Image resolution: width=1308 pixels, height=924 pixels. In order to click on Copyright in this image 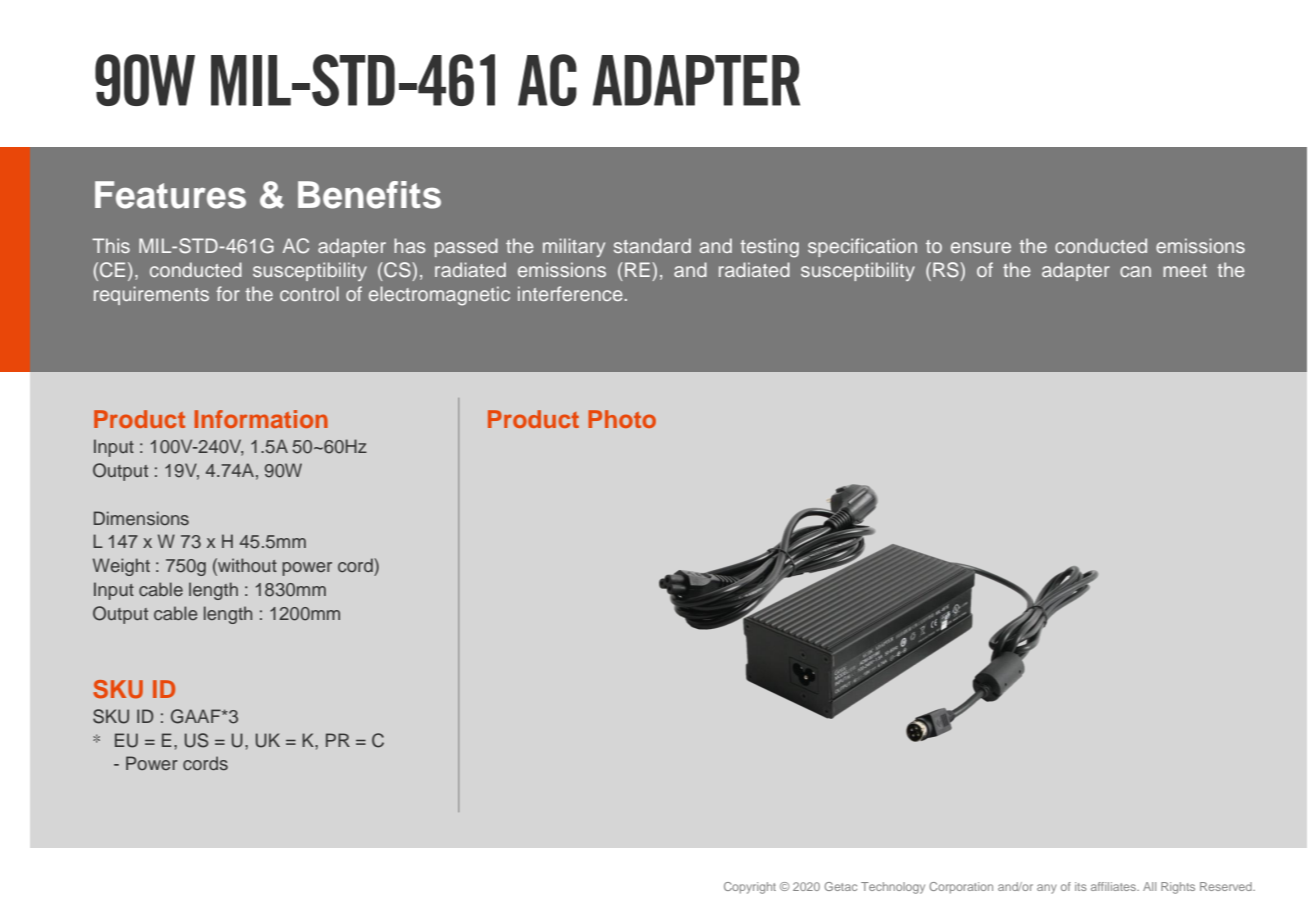, I will do `click(750, 888)`.
